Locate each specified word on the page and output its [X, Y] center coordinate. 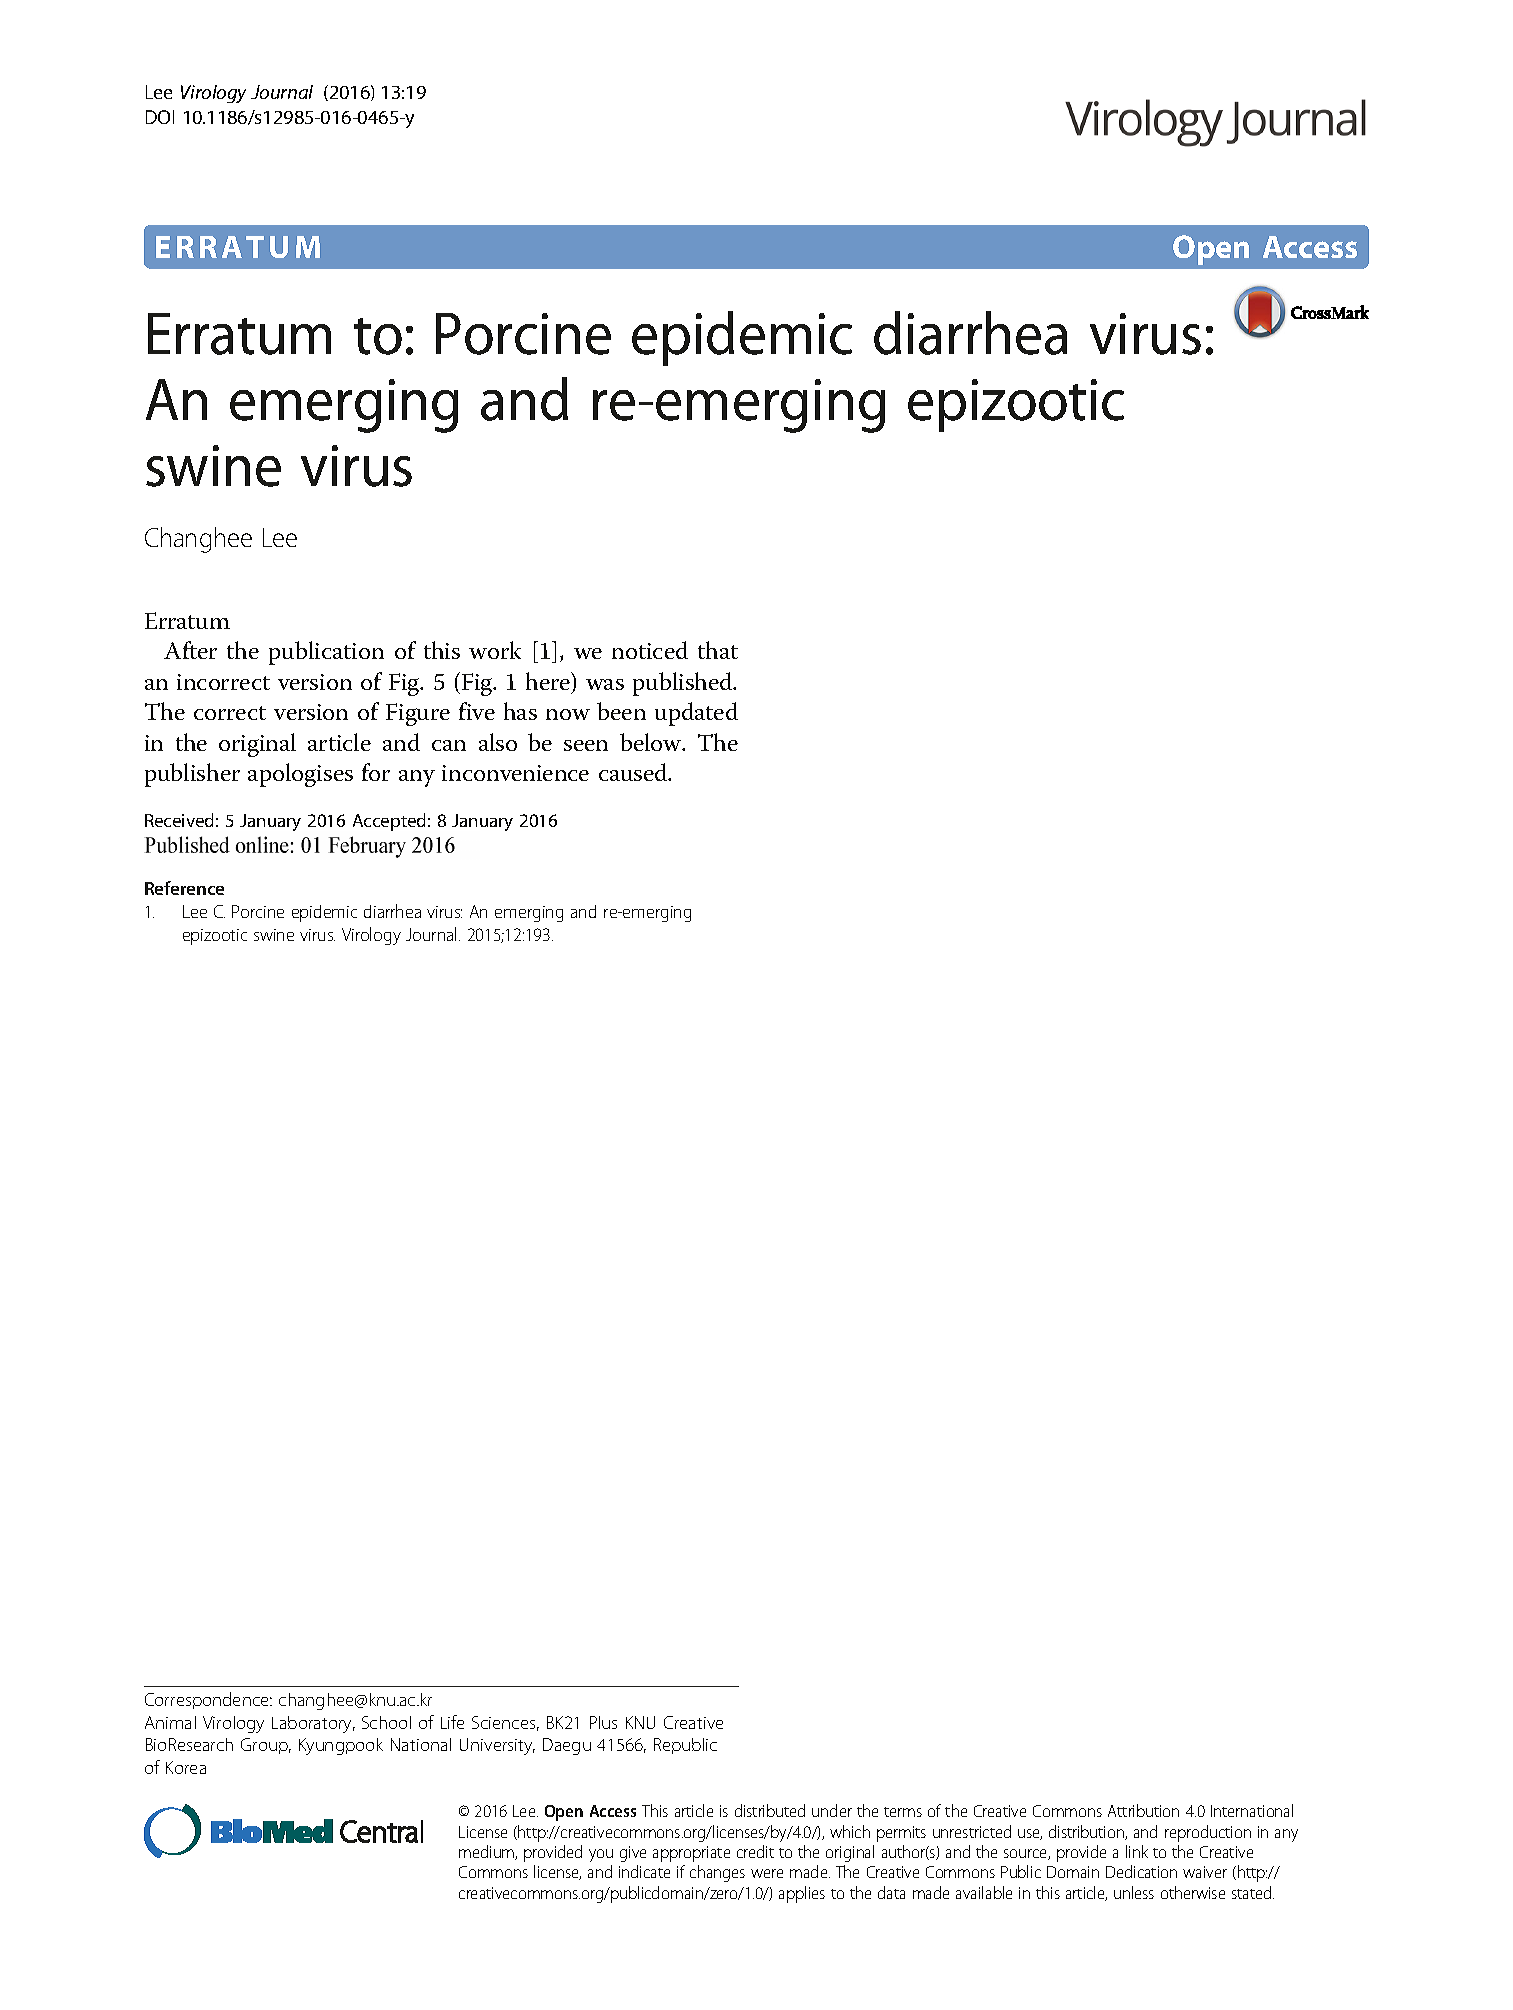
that [718, 650]
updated [696, 714]
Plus [603, 1722]
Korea [186, 1767]
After [190, 650]
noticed [650, 650]
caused [634, 772]
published [684, 684]
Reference [184, 888]
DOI [160, 117]
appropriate [691, 1854]
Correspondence [208, 1700]
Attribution [1143, 1810]
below [652, 742]
